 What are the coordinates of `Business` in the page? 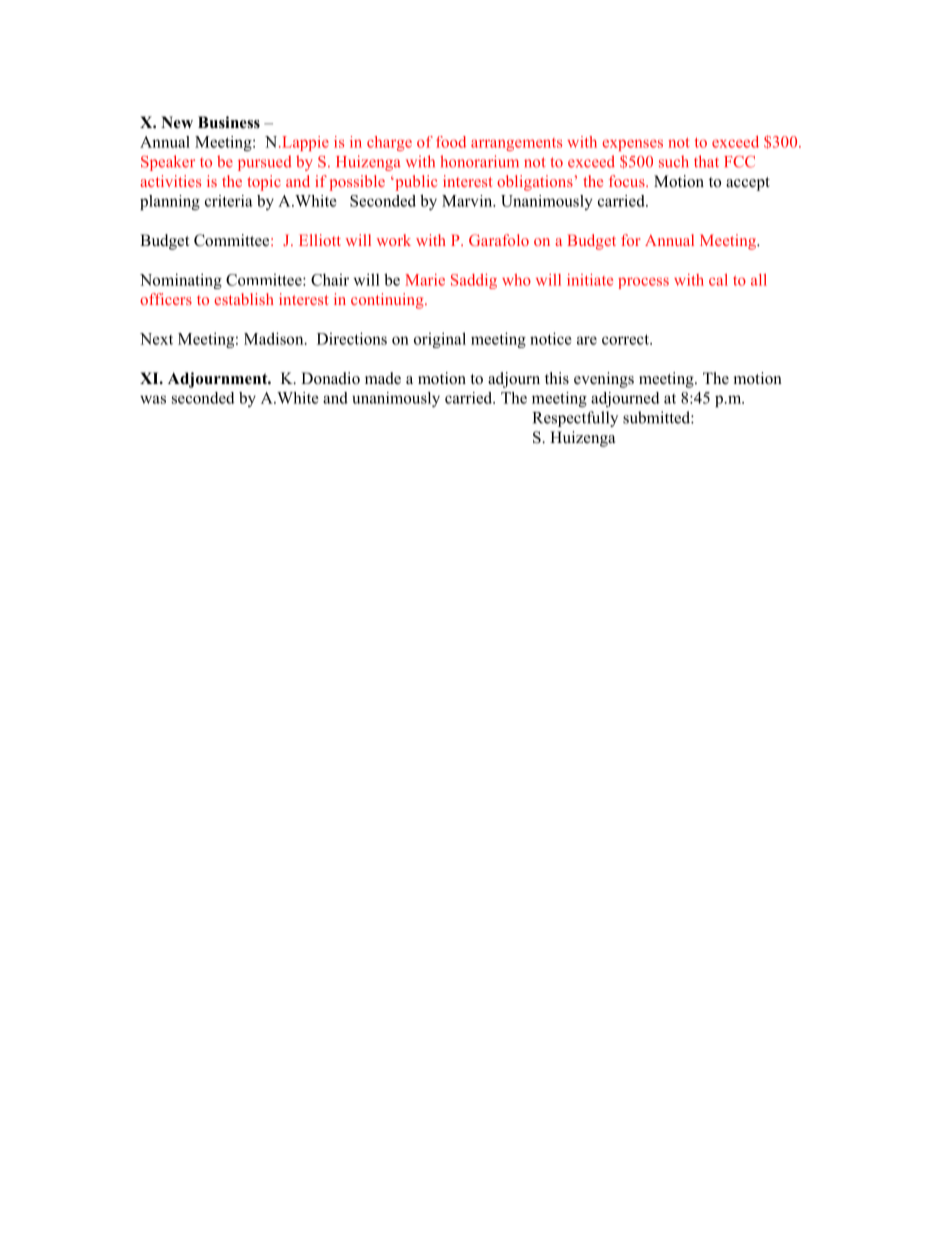 It's located at (229, 122).
